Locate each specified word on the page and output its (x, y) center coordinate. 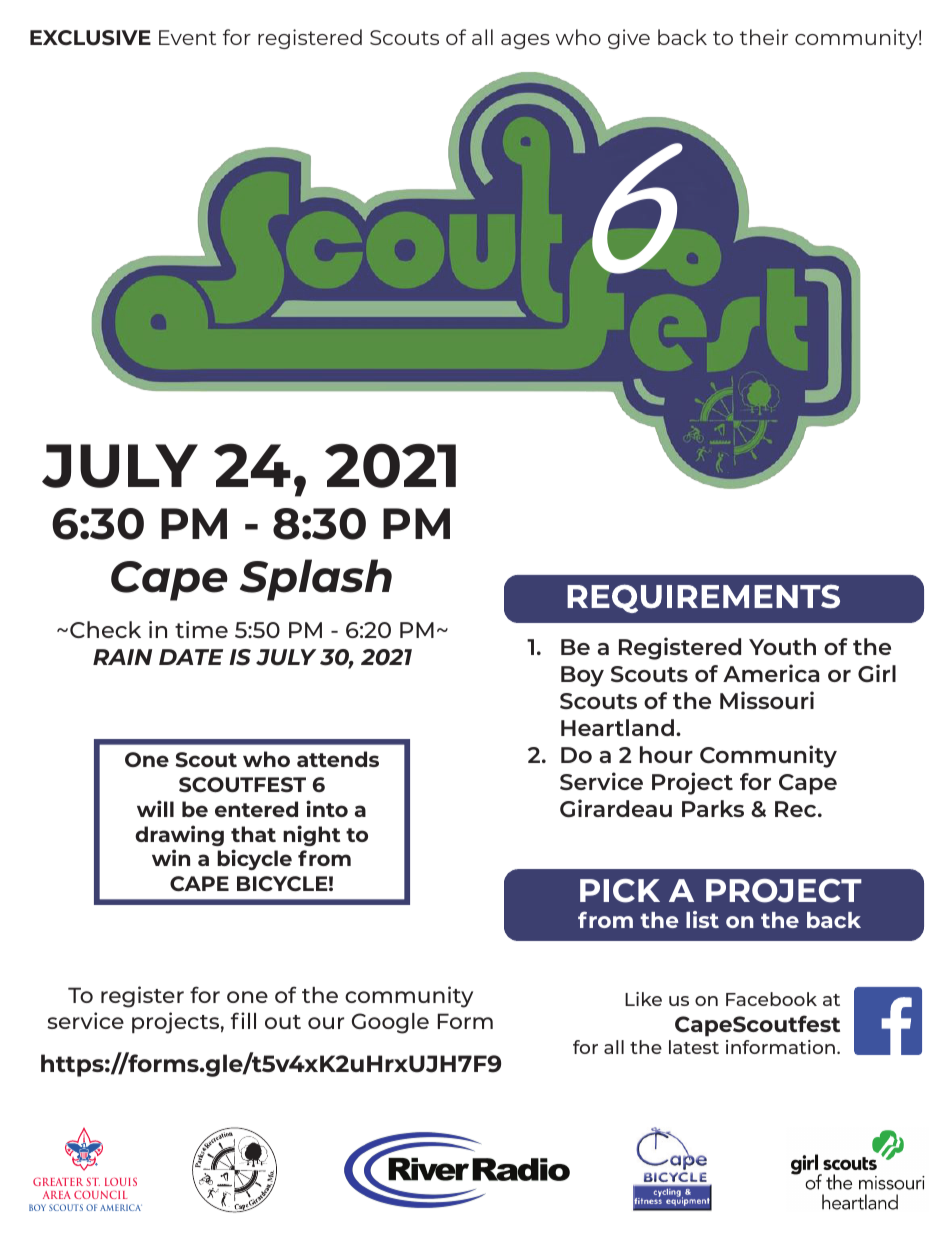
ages (525, 41)
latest (694, 1047)
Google (390, 1023)
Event (187, 37)
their (764, 37)
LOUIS (121, 1181)
